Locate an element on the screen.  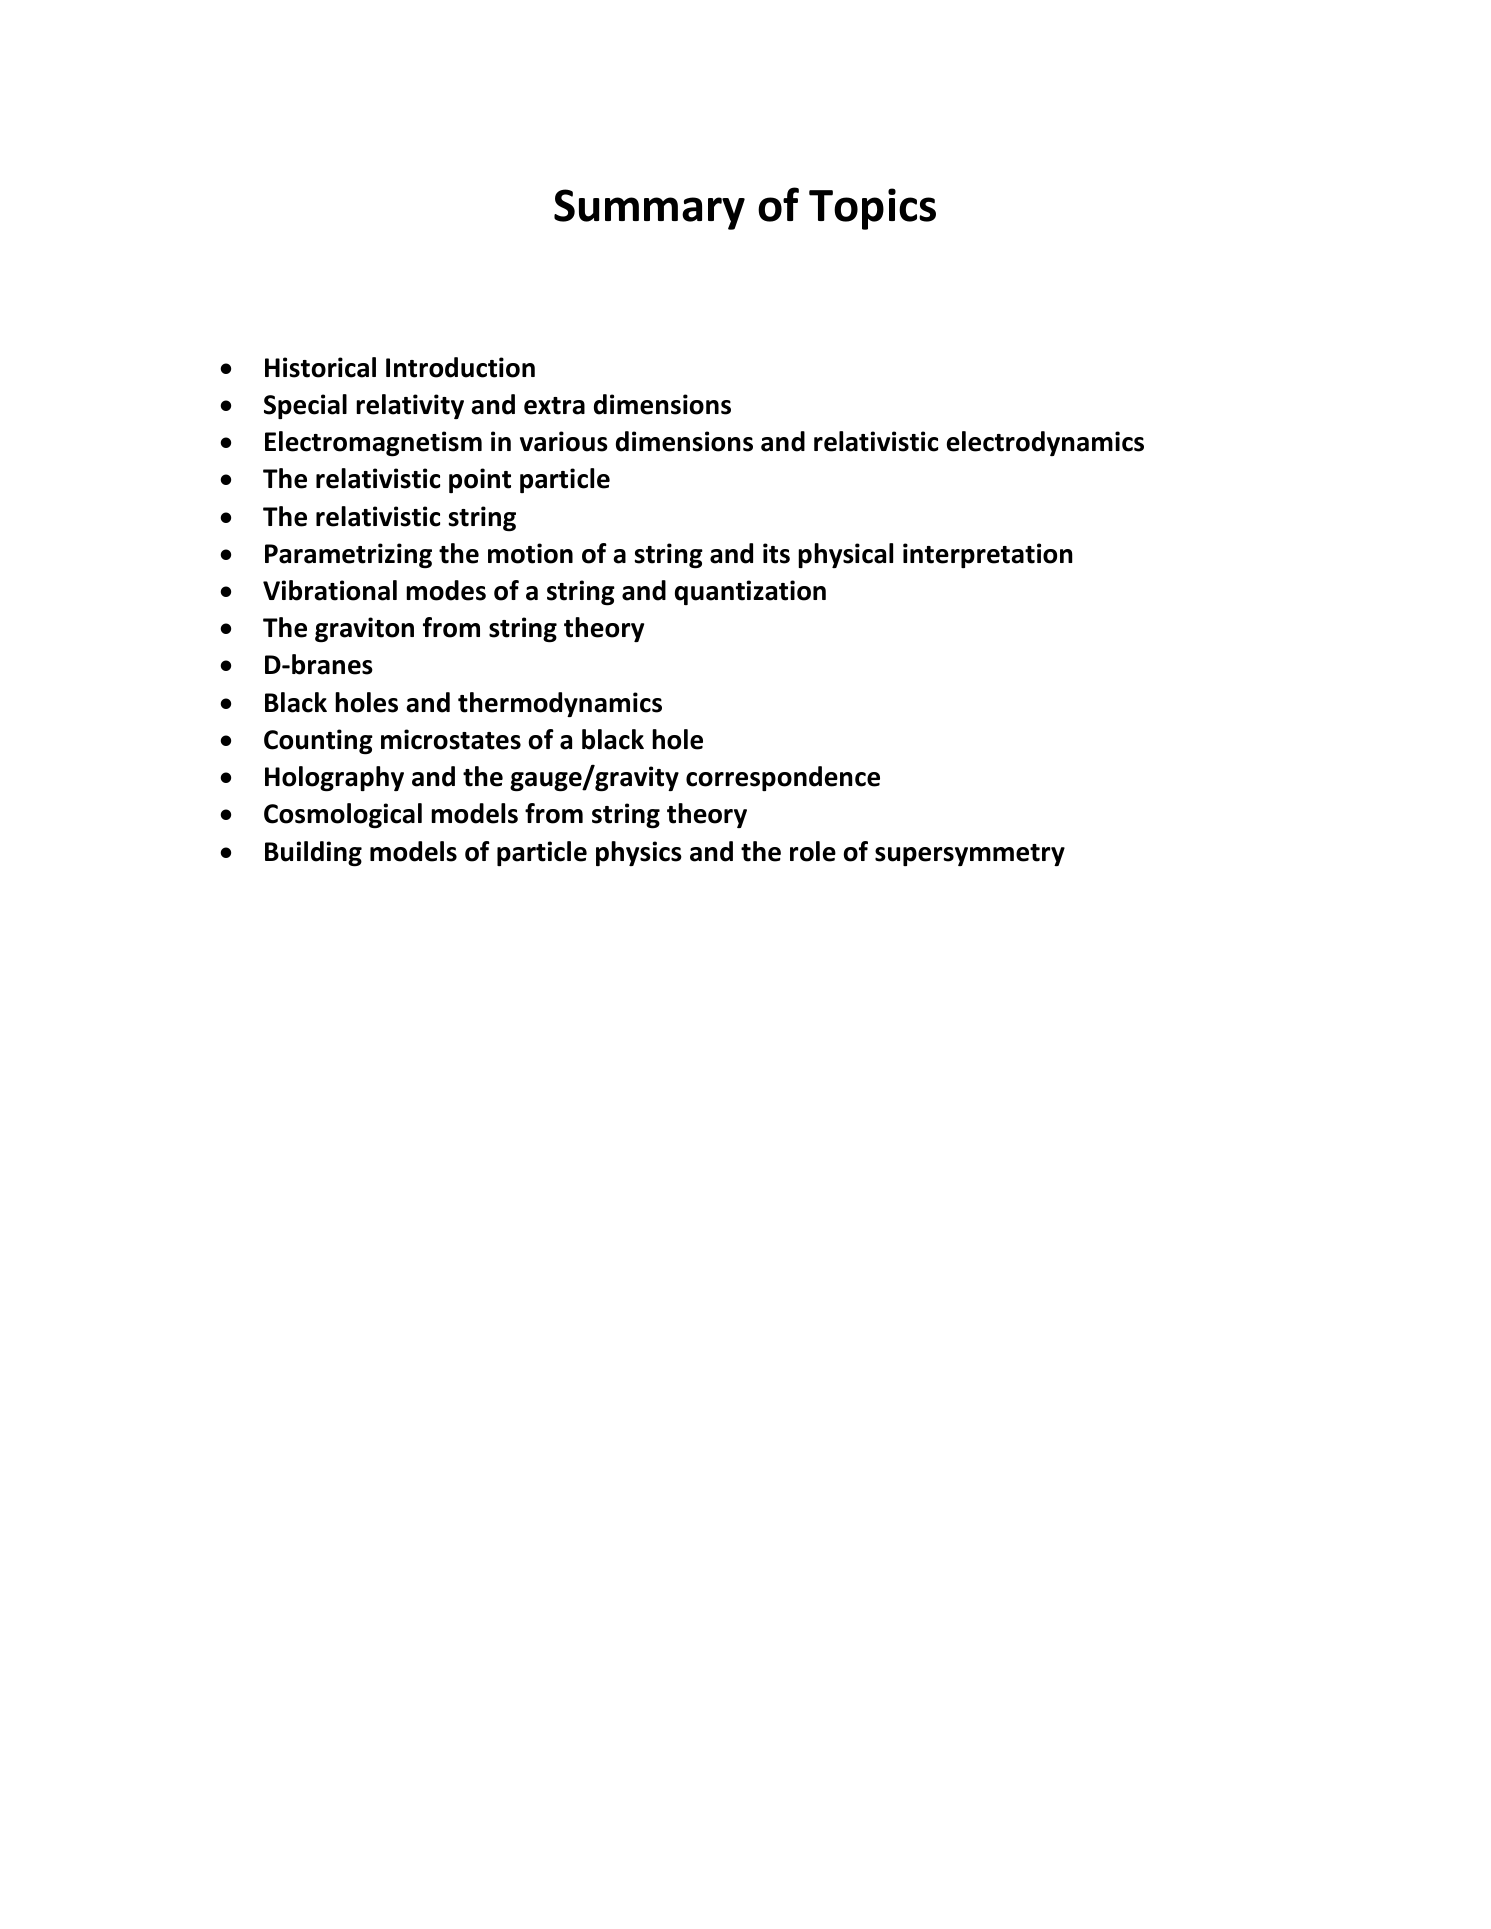
physics is located at coordinates (639, 853).
